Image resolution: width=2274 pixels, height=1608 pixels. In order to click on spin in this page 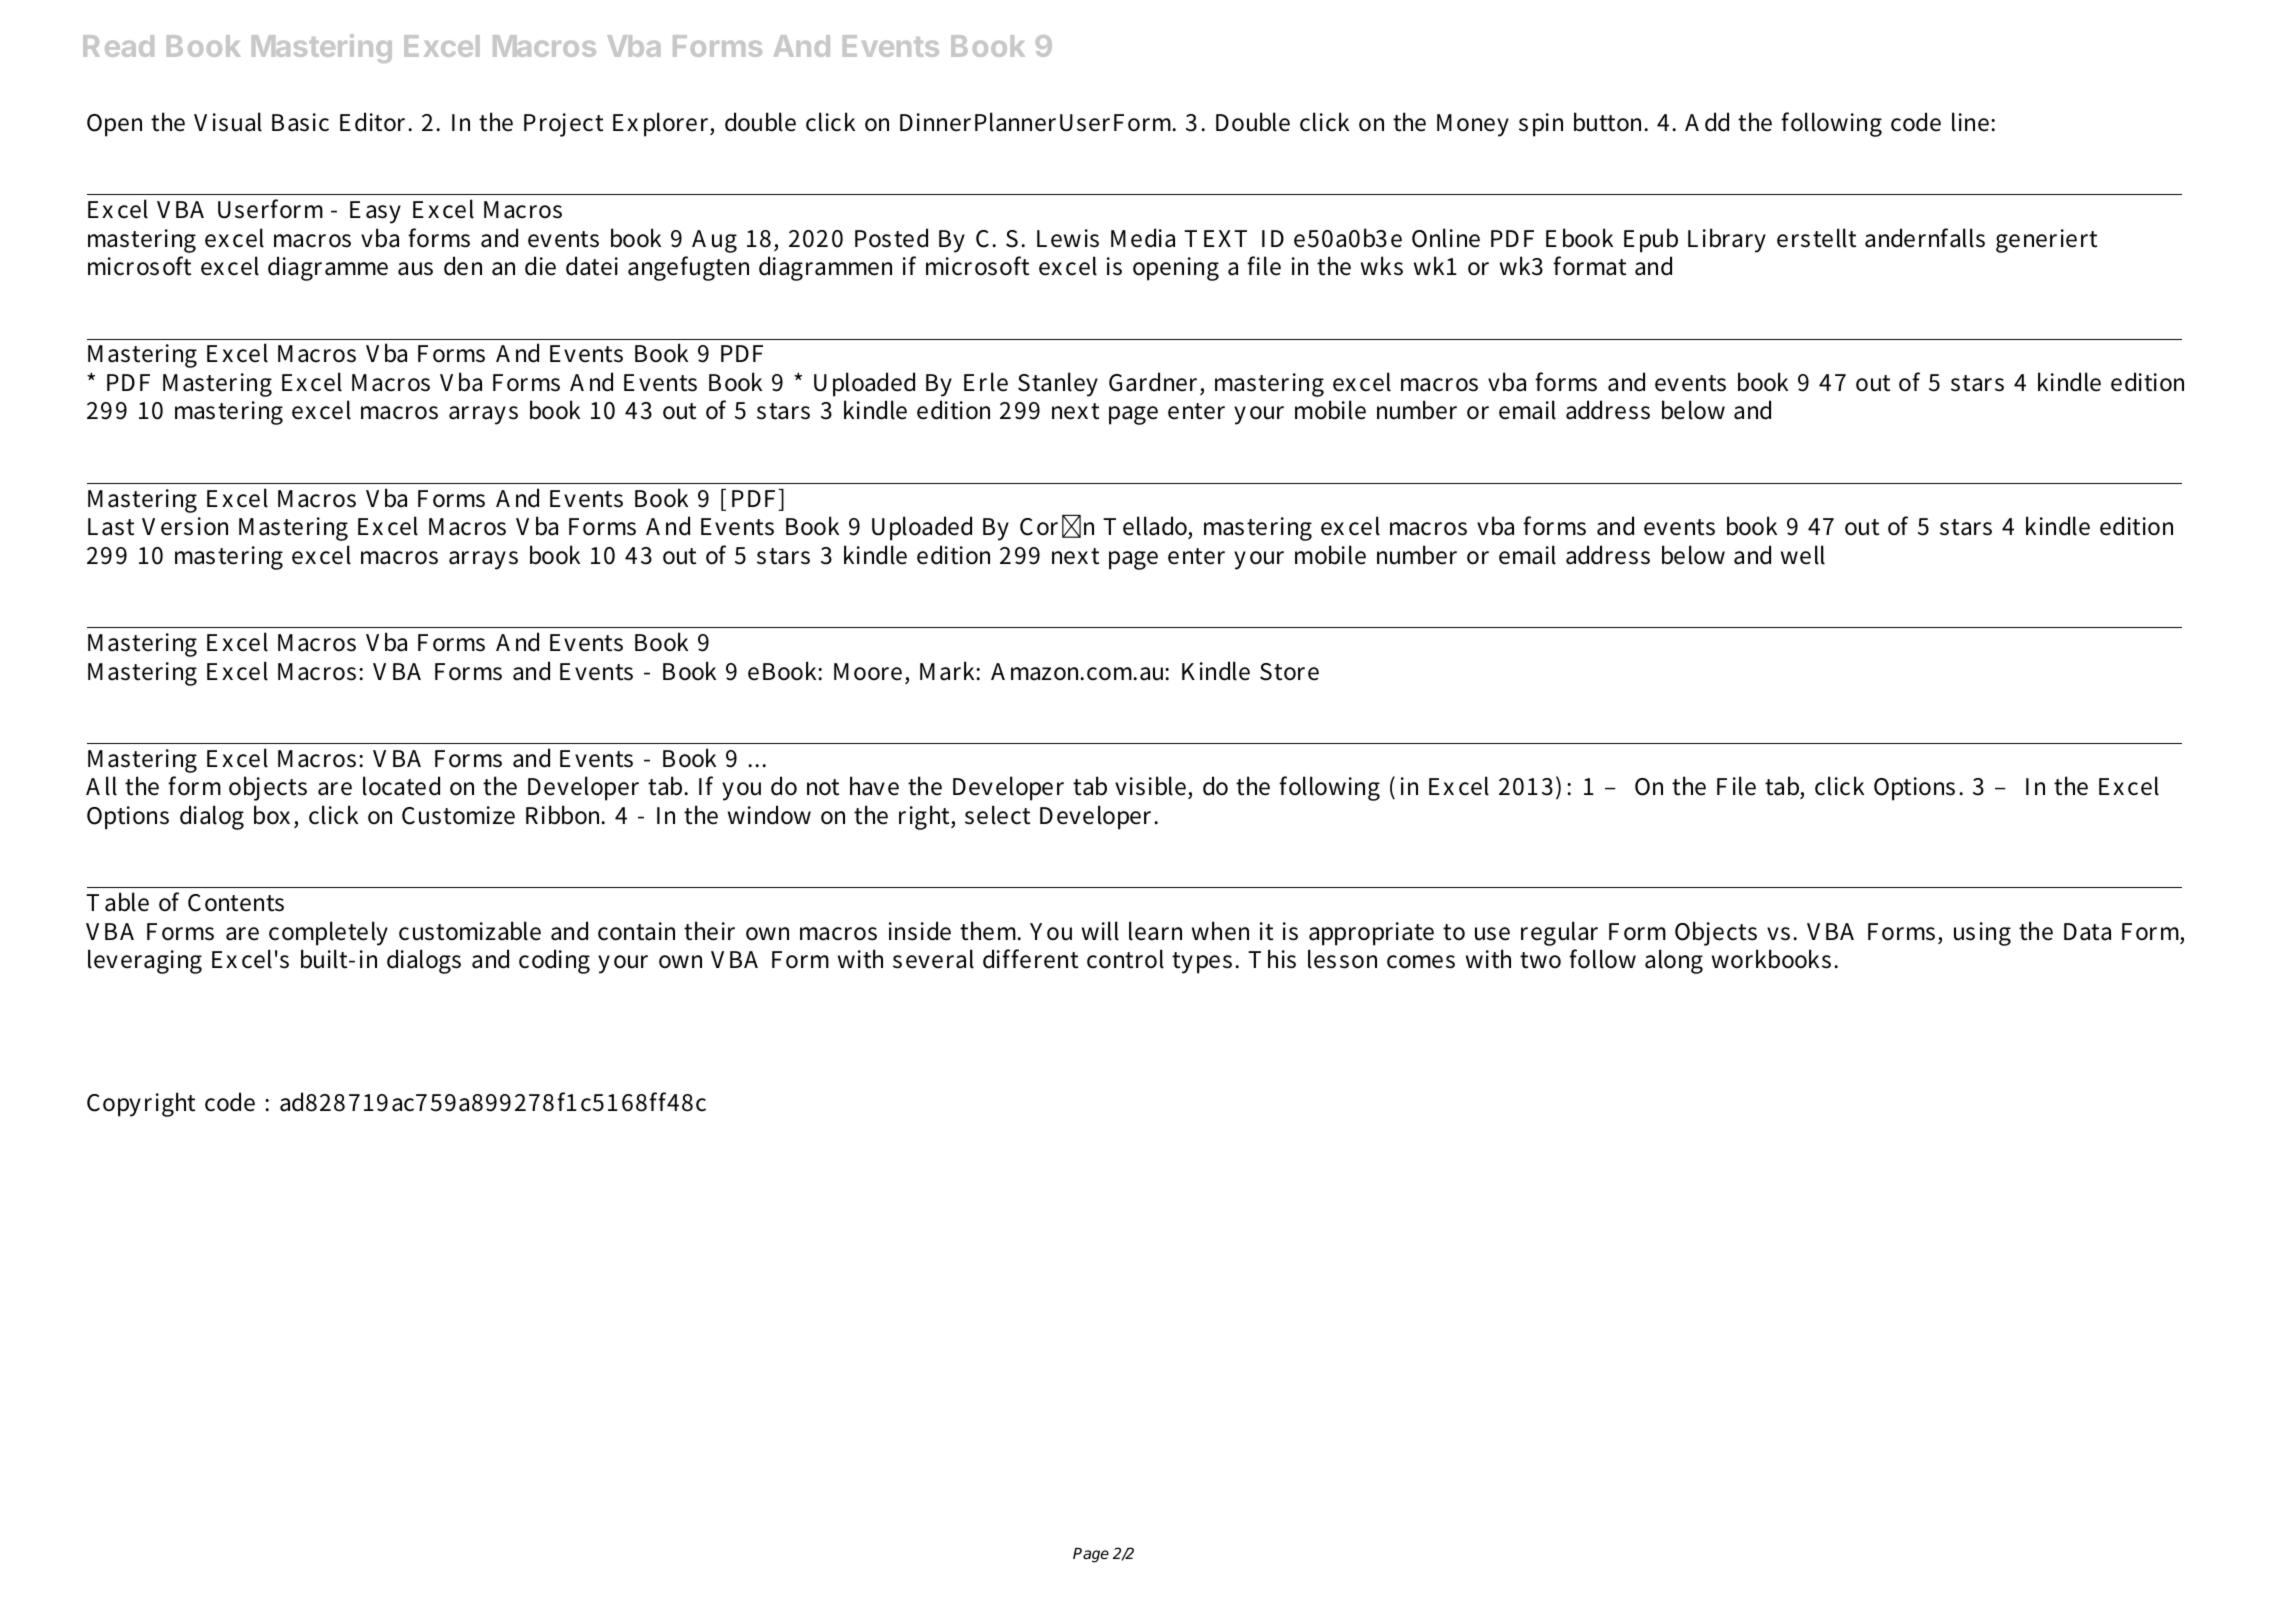, I will do `click(1541, 125)`.
